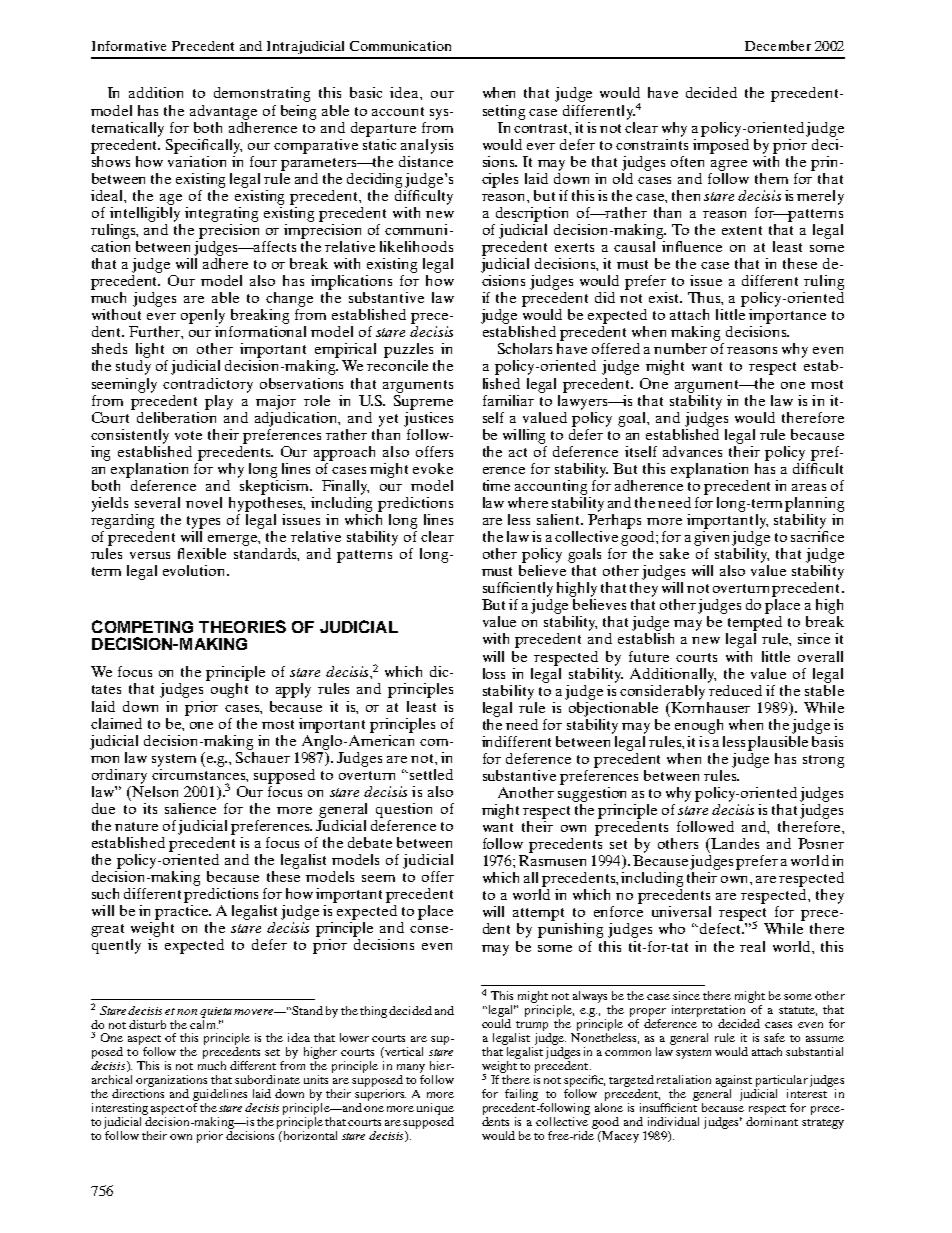  Describe the element at coordinates (734, 1081) in the screenshot. I see `against` at that location.
